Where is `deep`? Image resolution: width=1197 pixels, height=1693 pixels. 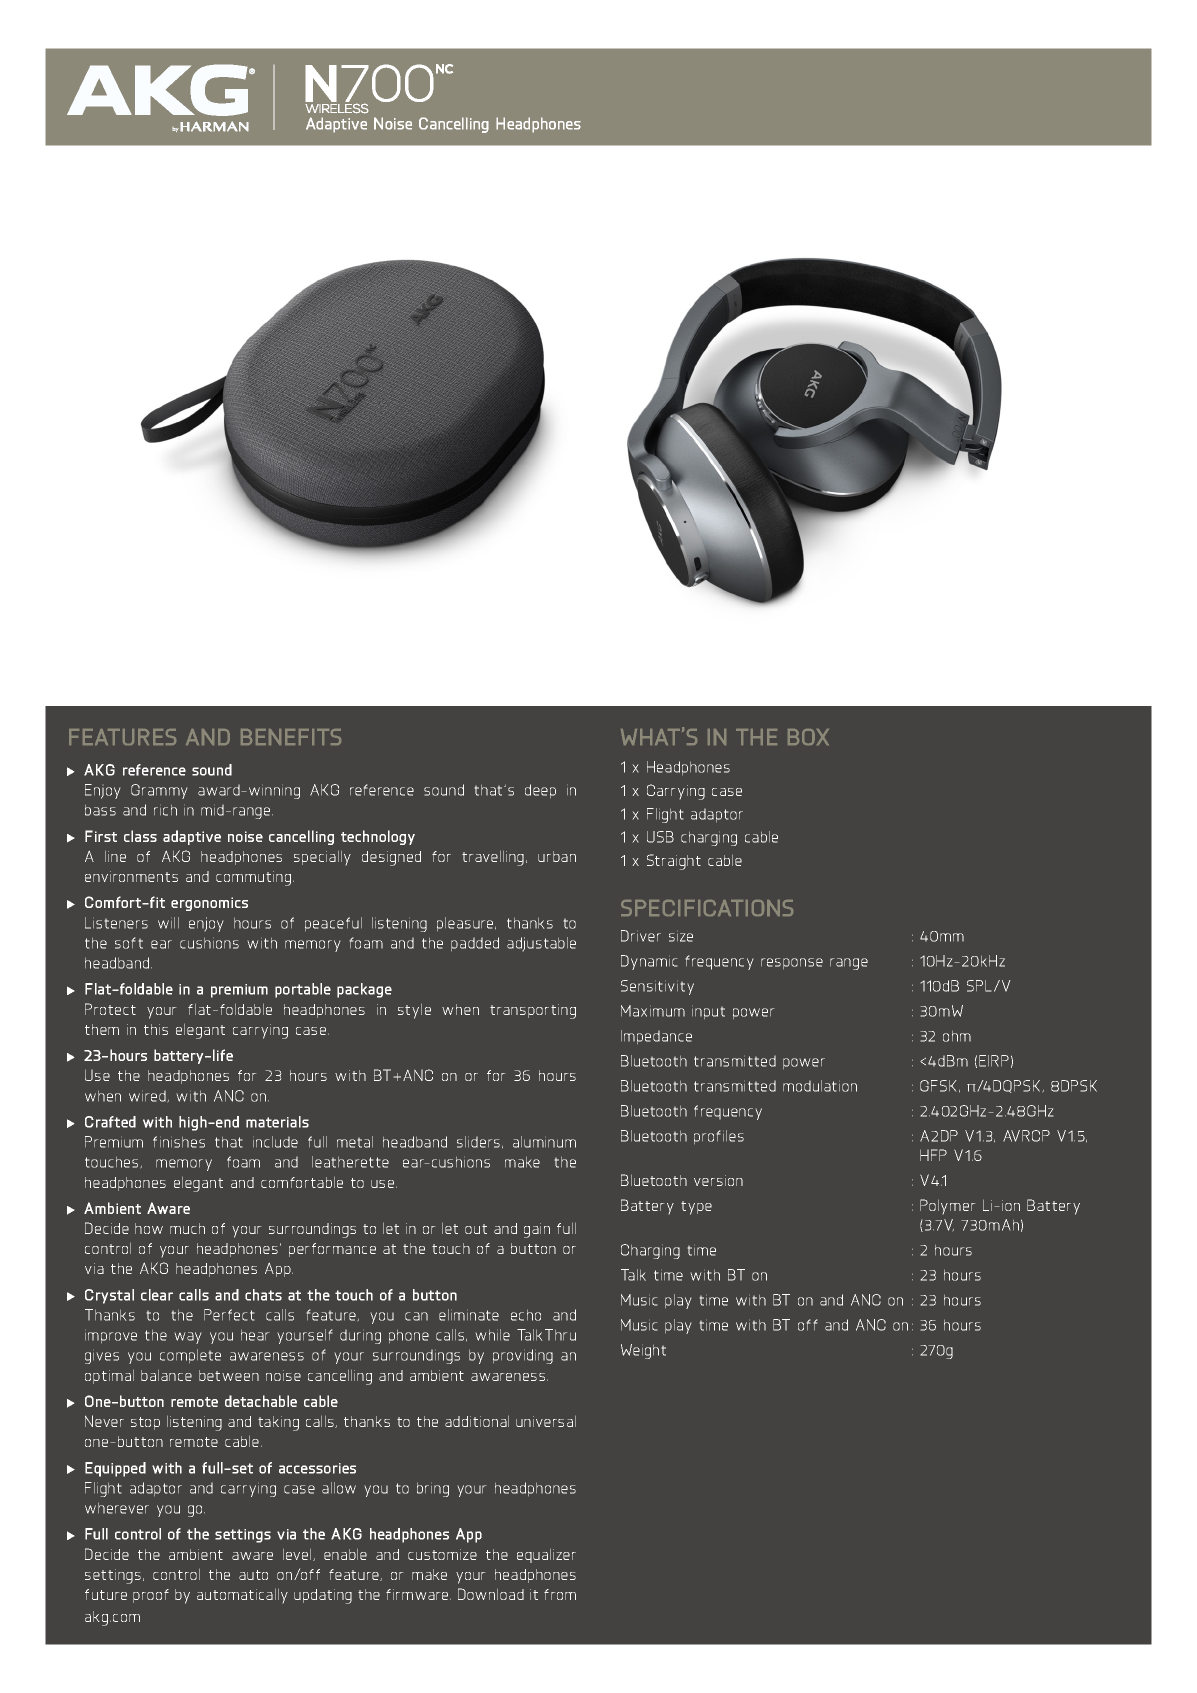
deep is located at coordinates (540, 791).
